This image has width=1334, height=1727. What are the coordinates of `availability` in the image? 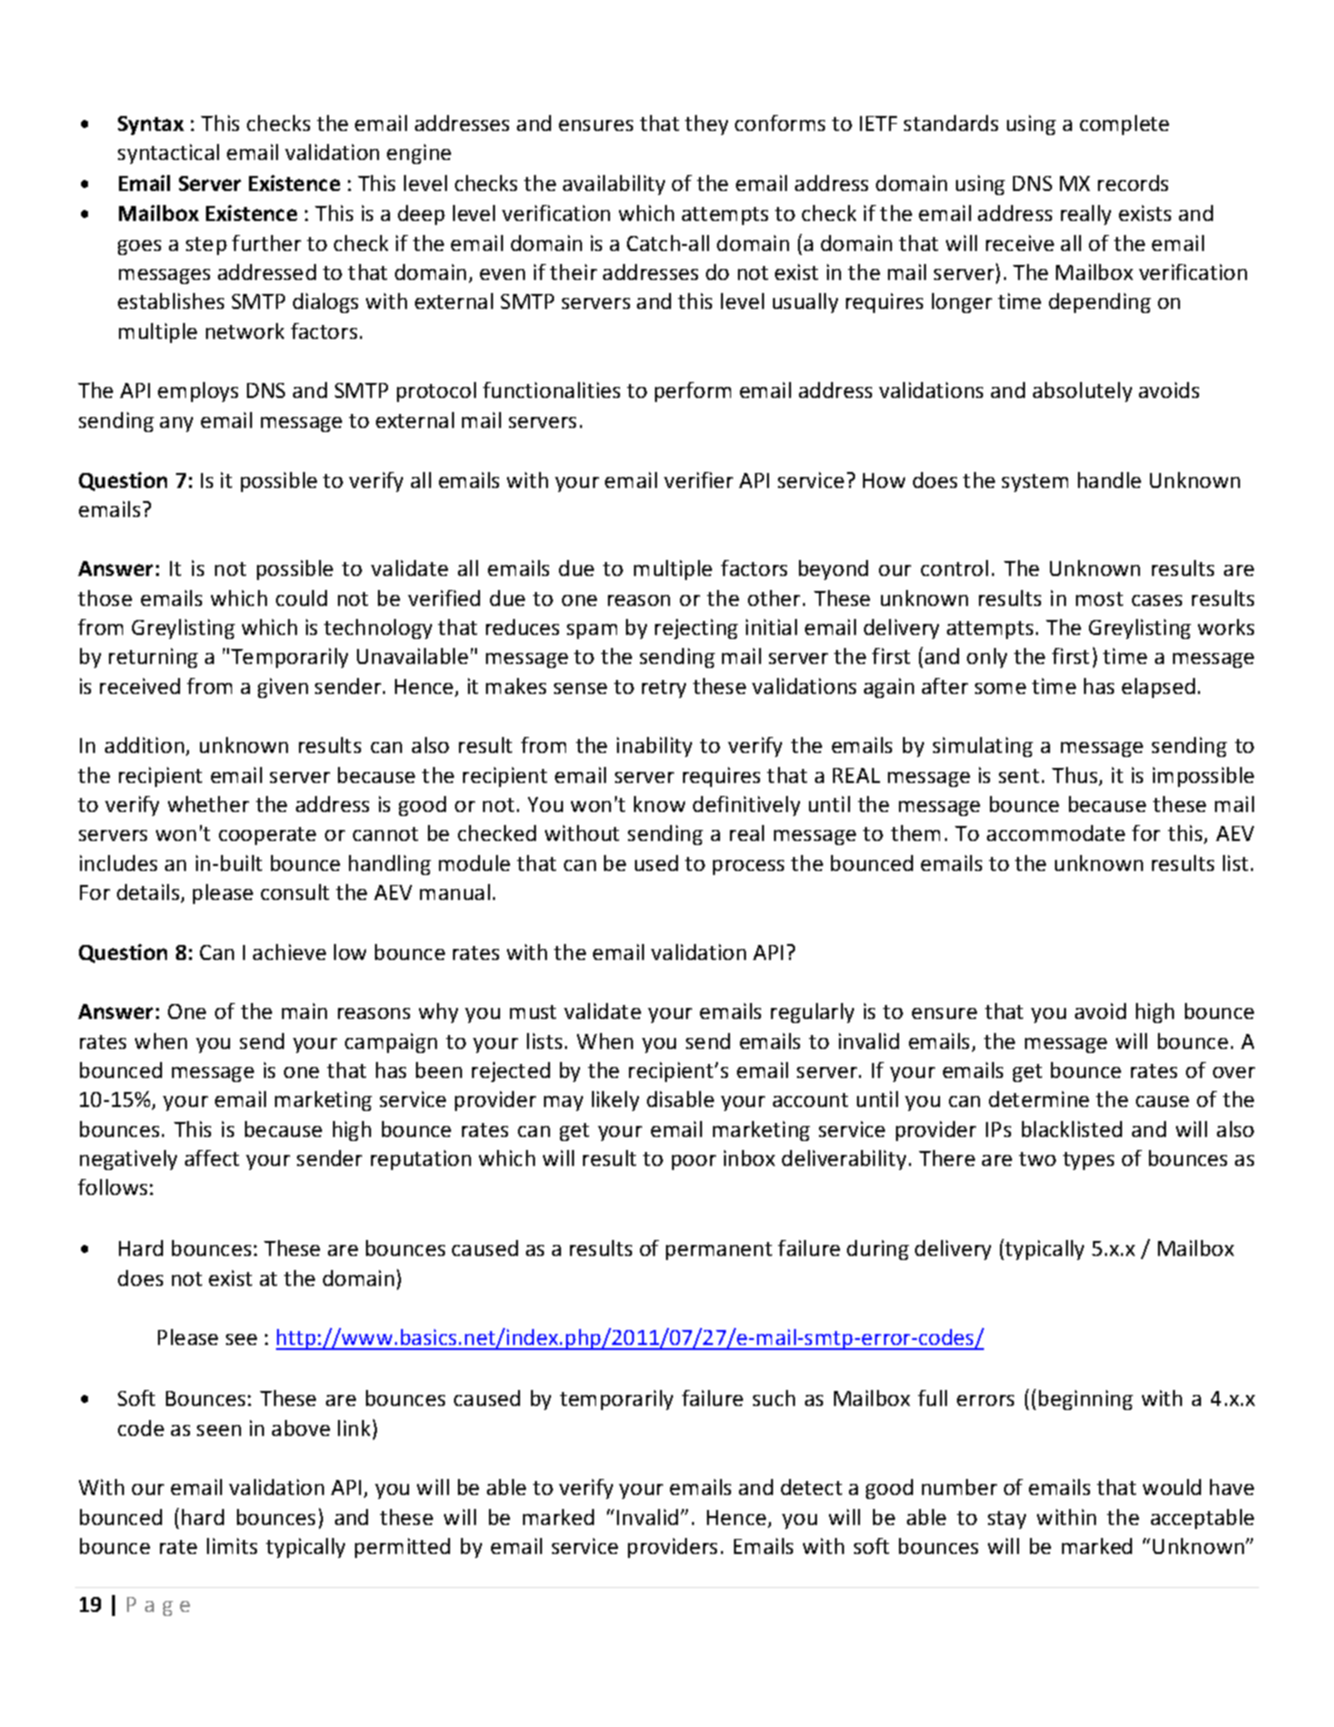 It's located at (614, 185).
